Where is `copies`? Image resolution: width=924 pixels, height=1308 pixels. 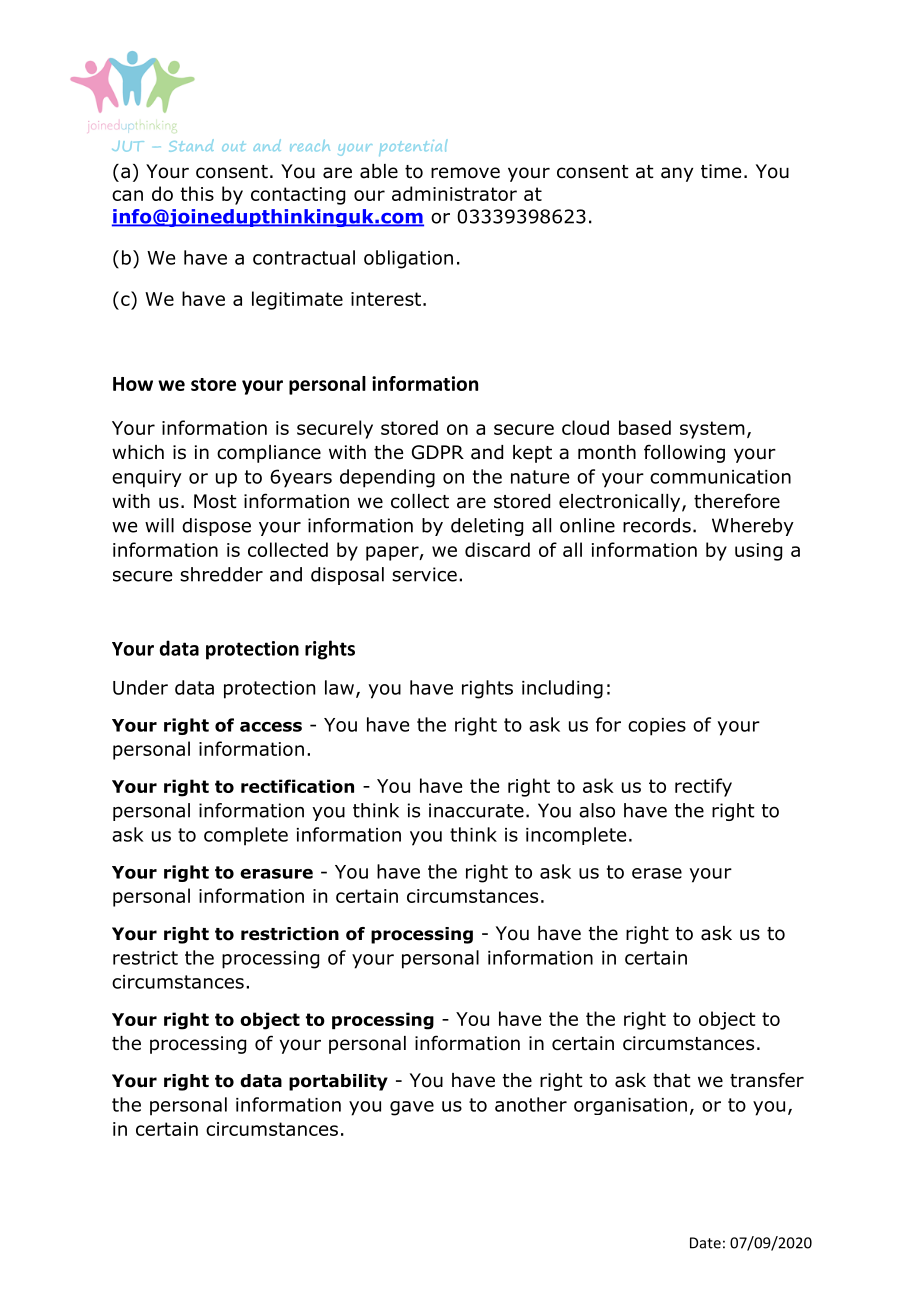
copies is located at coordinates (657, 727).
